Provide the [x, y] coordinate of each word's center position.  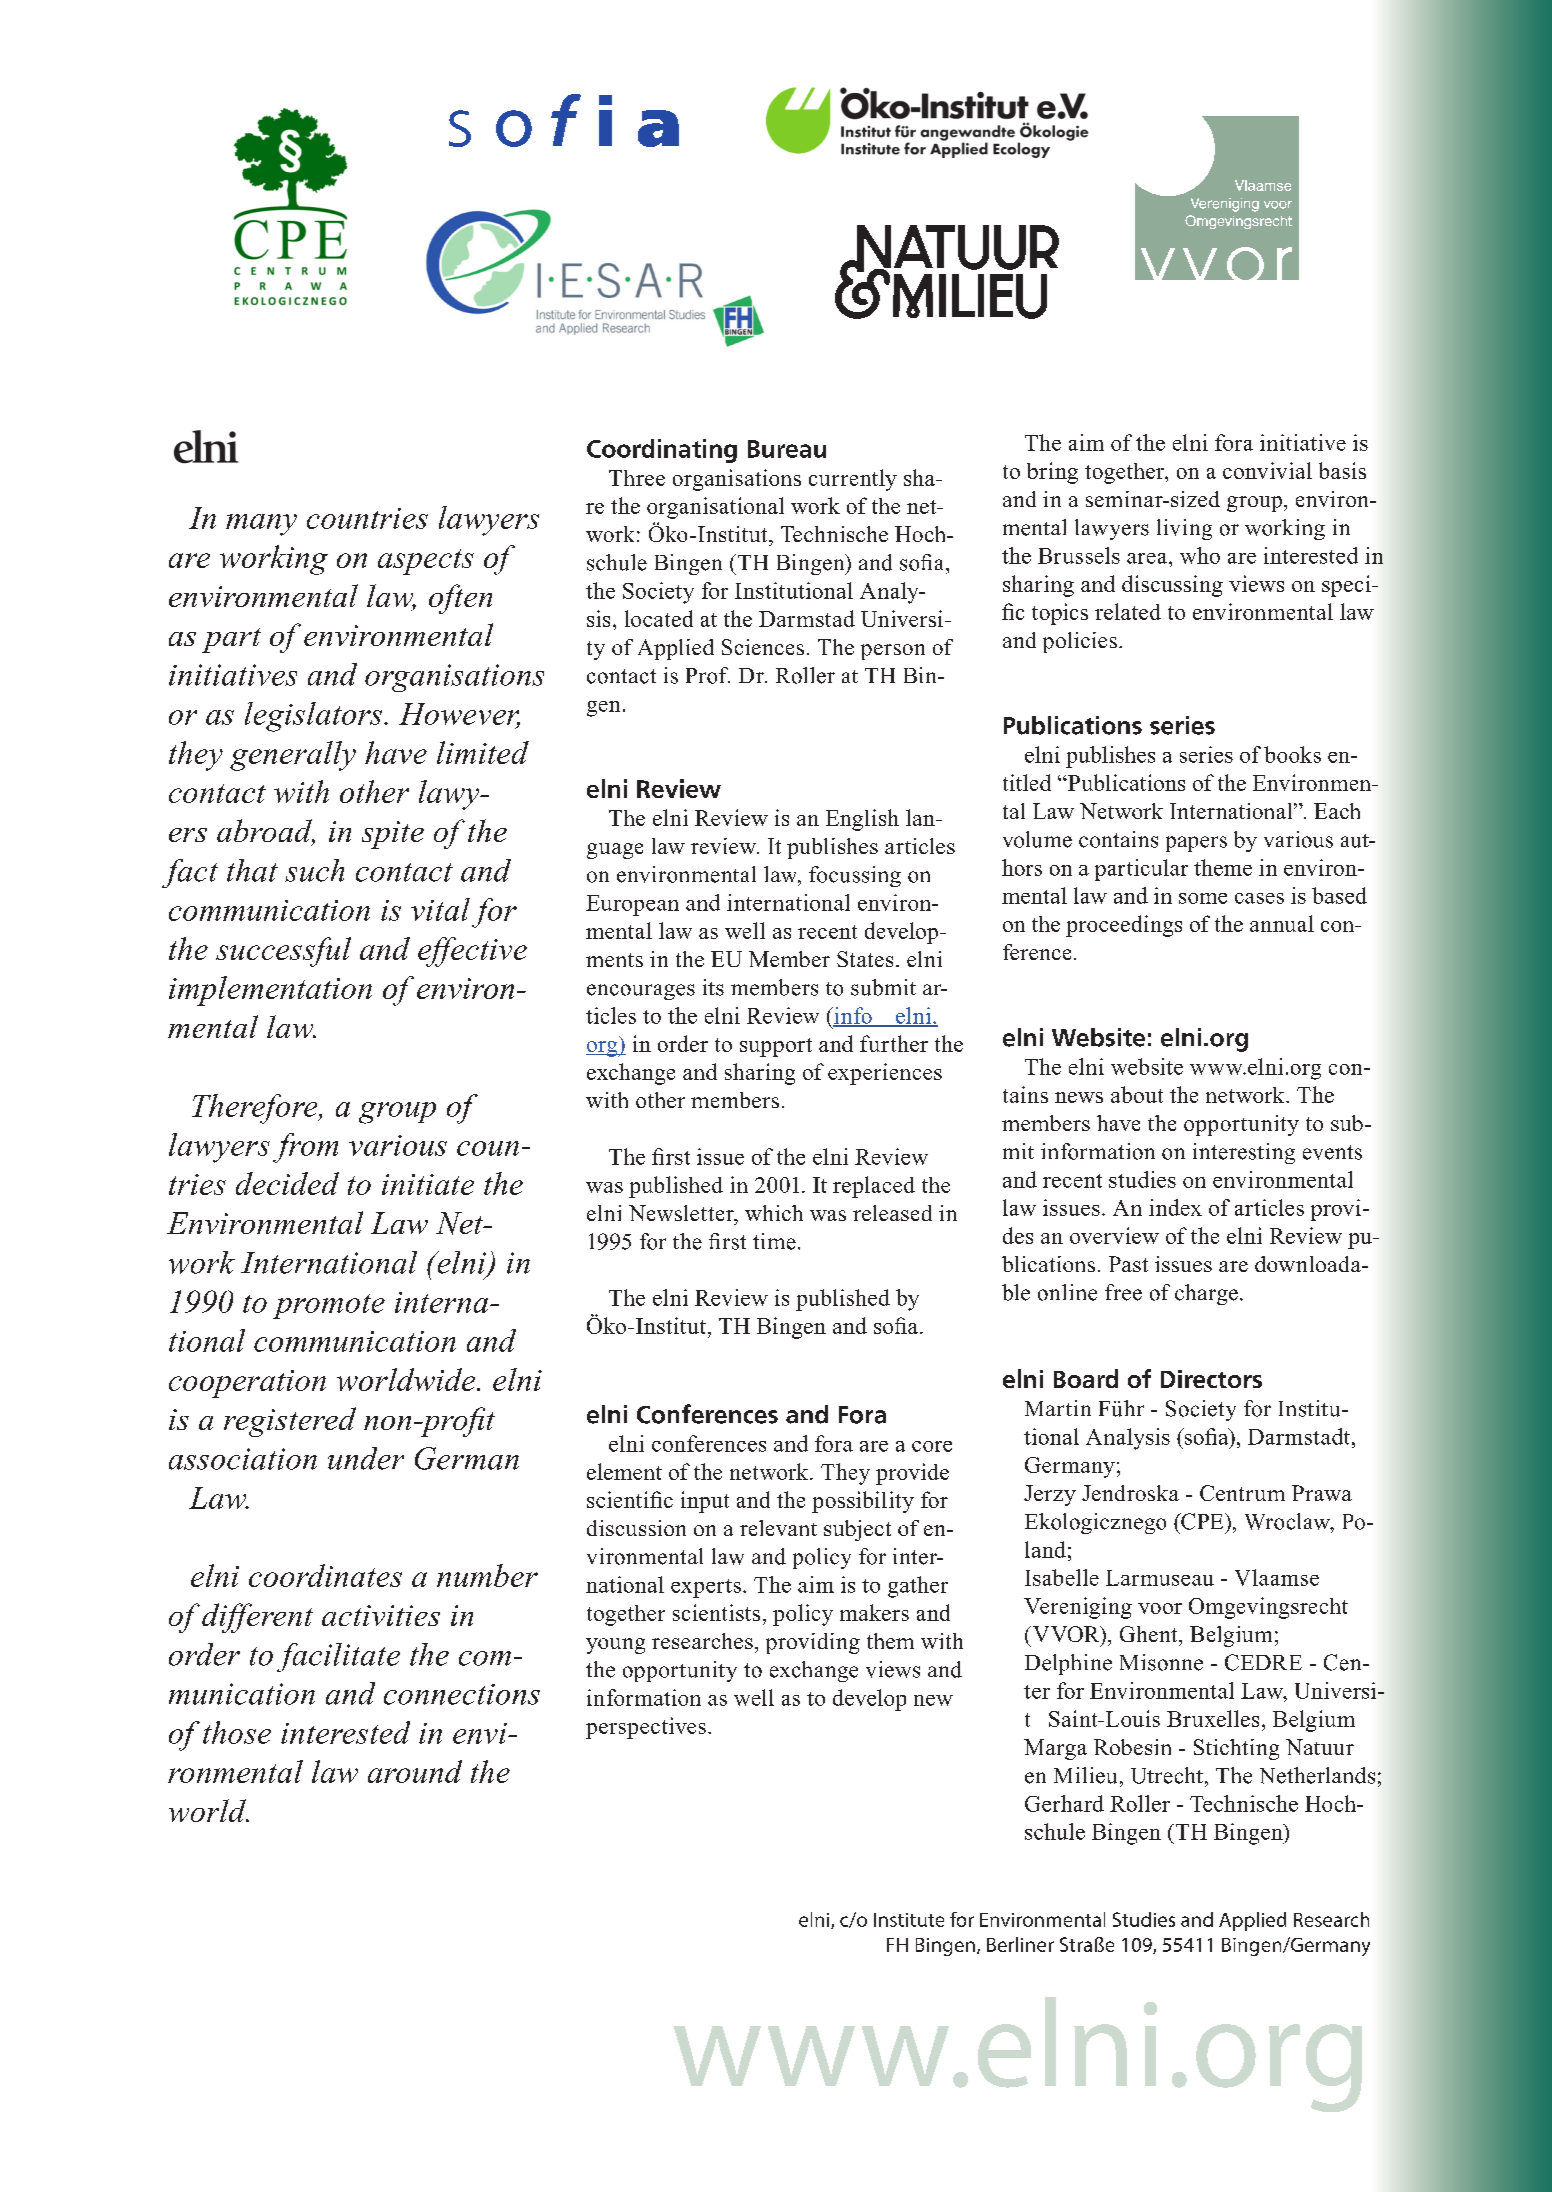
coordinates [325, 1575]
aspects [426, 562]
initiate [428, 1184]
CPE [1202, 1521]
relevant [778, 1528]
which [774, 1213]
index [1175, 1207]
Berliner [1020, 1944]
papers [1196, 844]
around [415, 1771]
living [1184, 529]
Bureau [787, 449]
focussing [855, 876]
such [314, 870]
